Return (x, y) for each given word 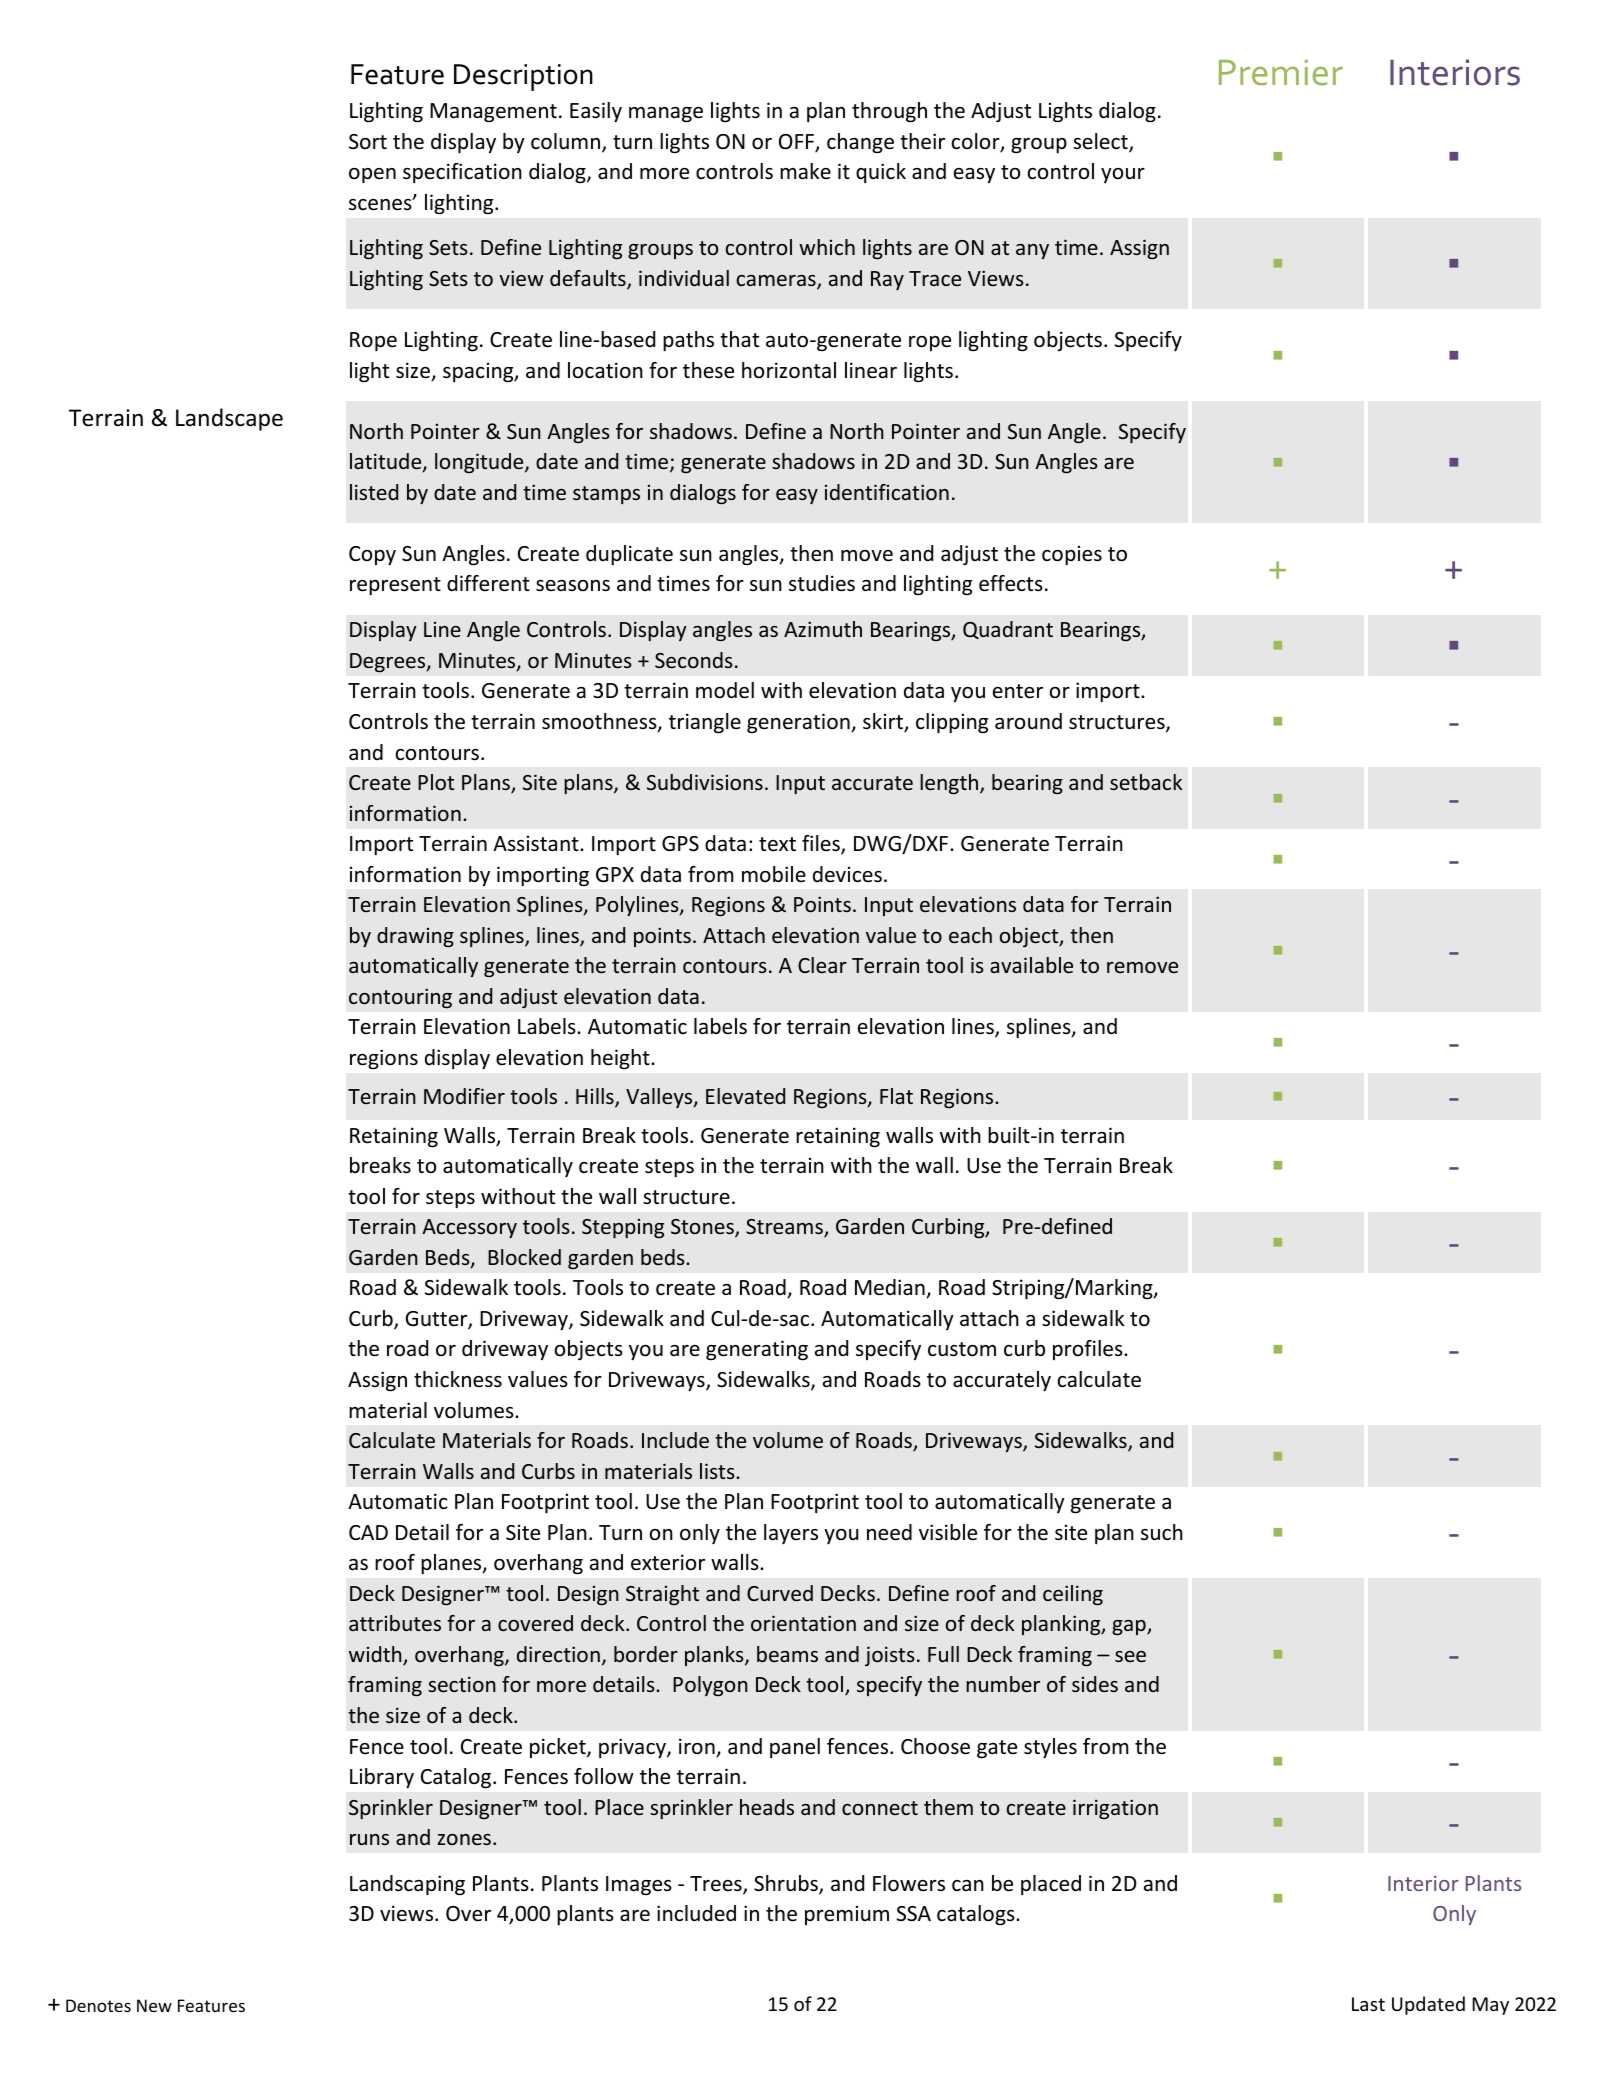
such (1162, 1532)
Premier (1281, 73)
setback (1146, 782)
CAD (368, 1532)
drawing (415, 937)
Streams (785, 1228)
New (154, 2005)
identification (887, 492)
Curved (780, 1593)
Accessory (469, 1228)
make (805, 171)
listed (374, 492)
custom (962, 1349)
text (777, 844)
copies (1072, 555)
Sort (368, 142)
